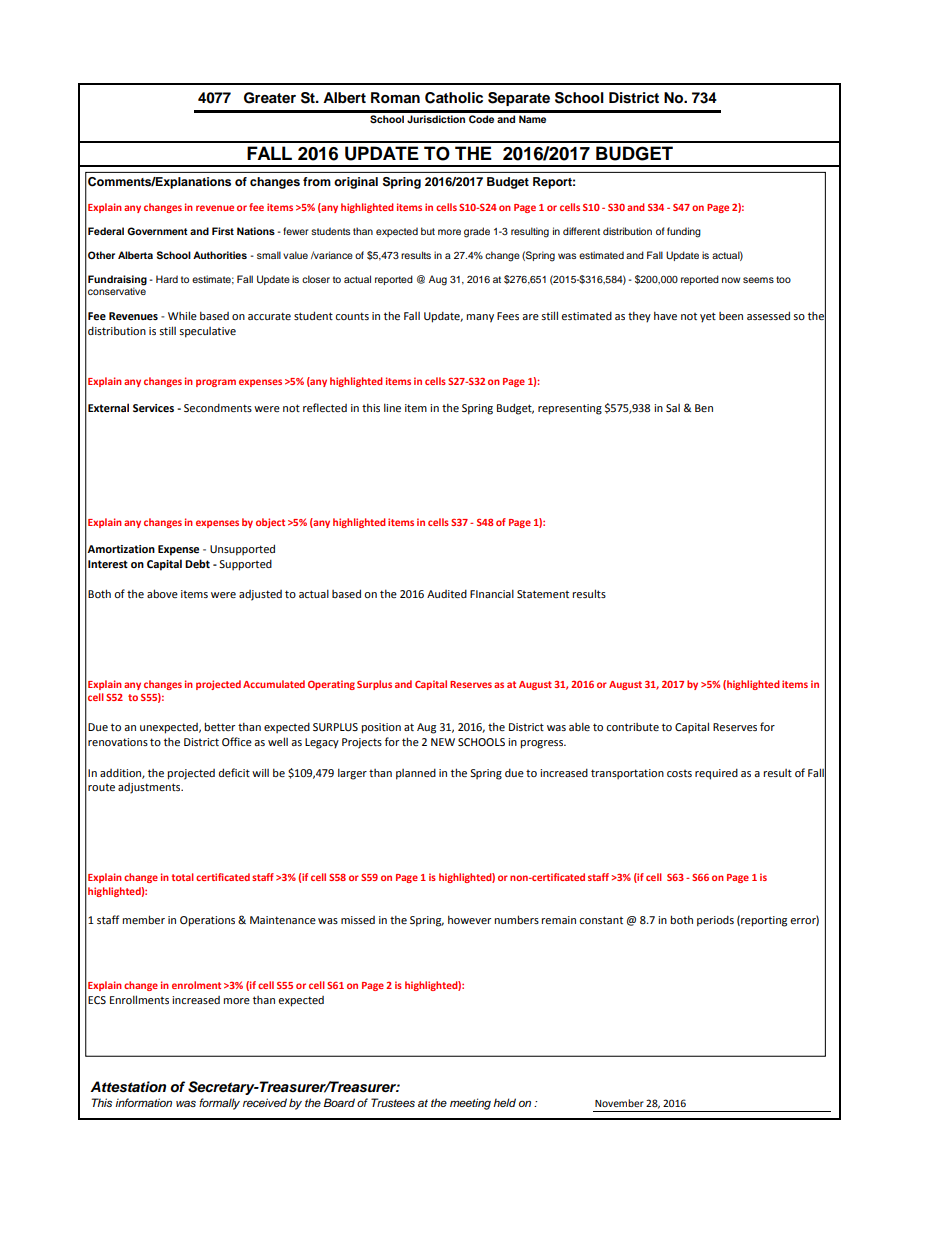  I want to click on Greater, so click(270, 98).
